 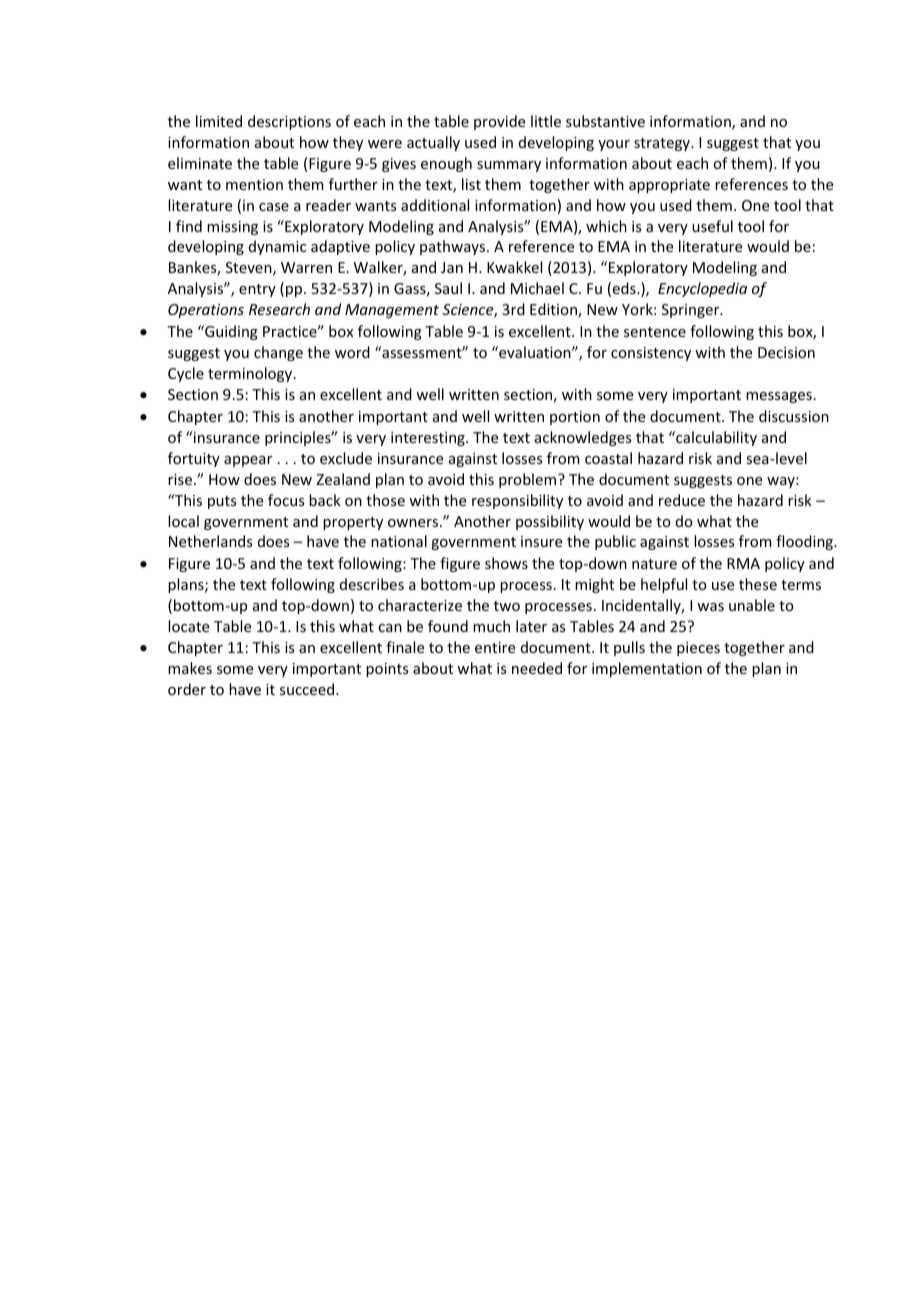 What do you see at coordinates (308, 689) in the screenshot?
I see `succeed` at bounding box center [308, 689].
